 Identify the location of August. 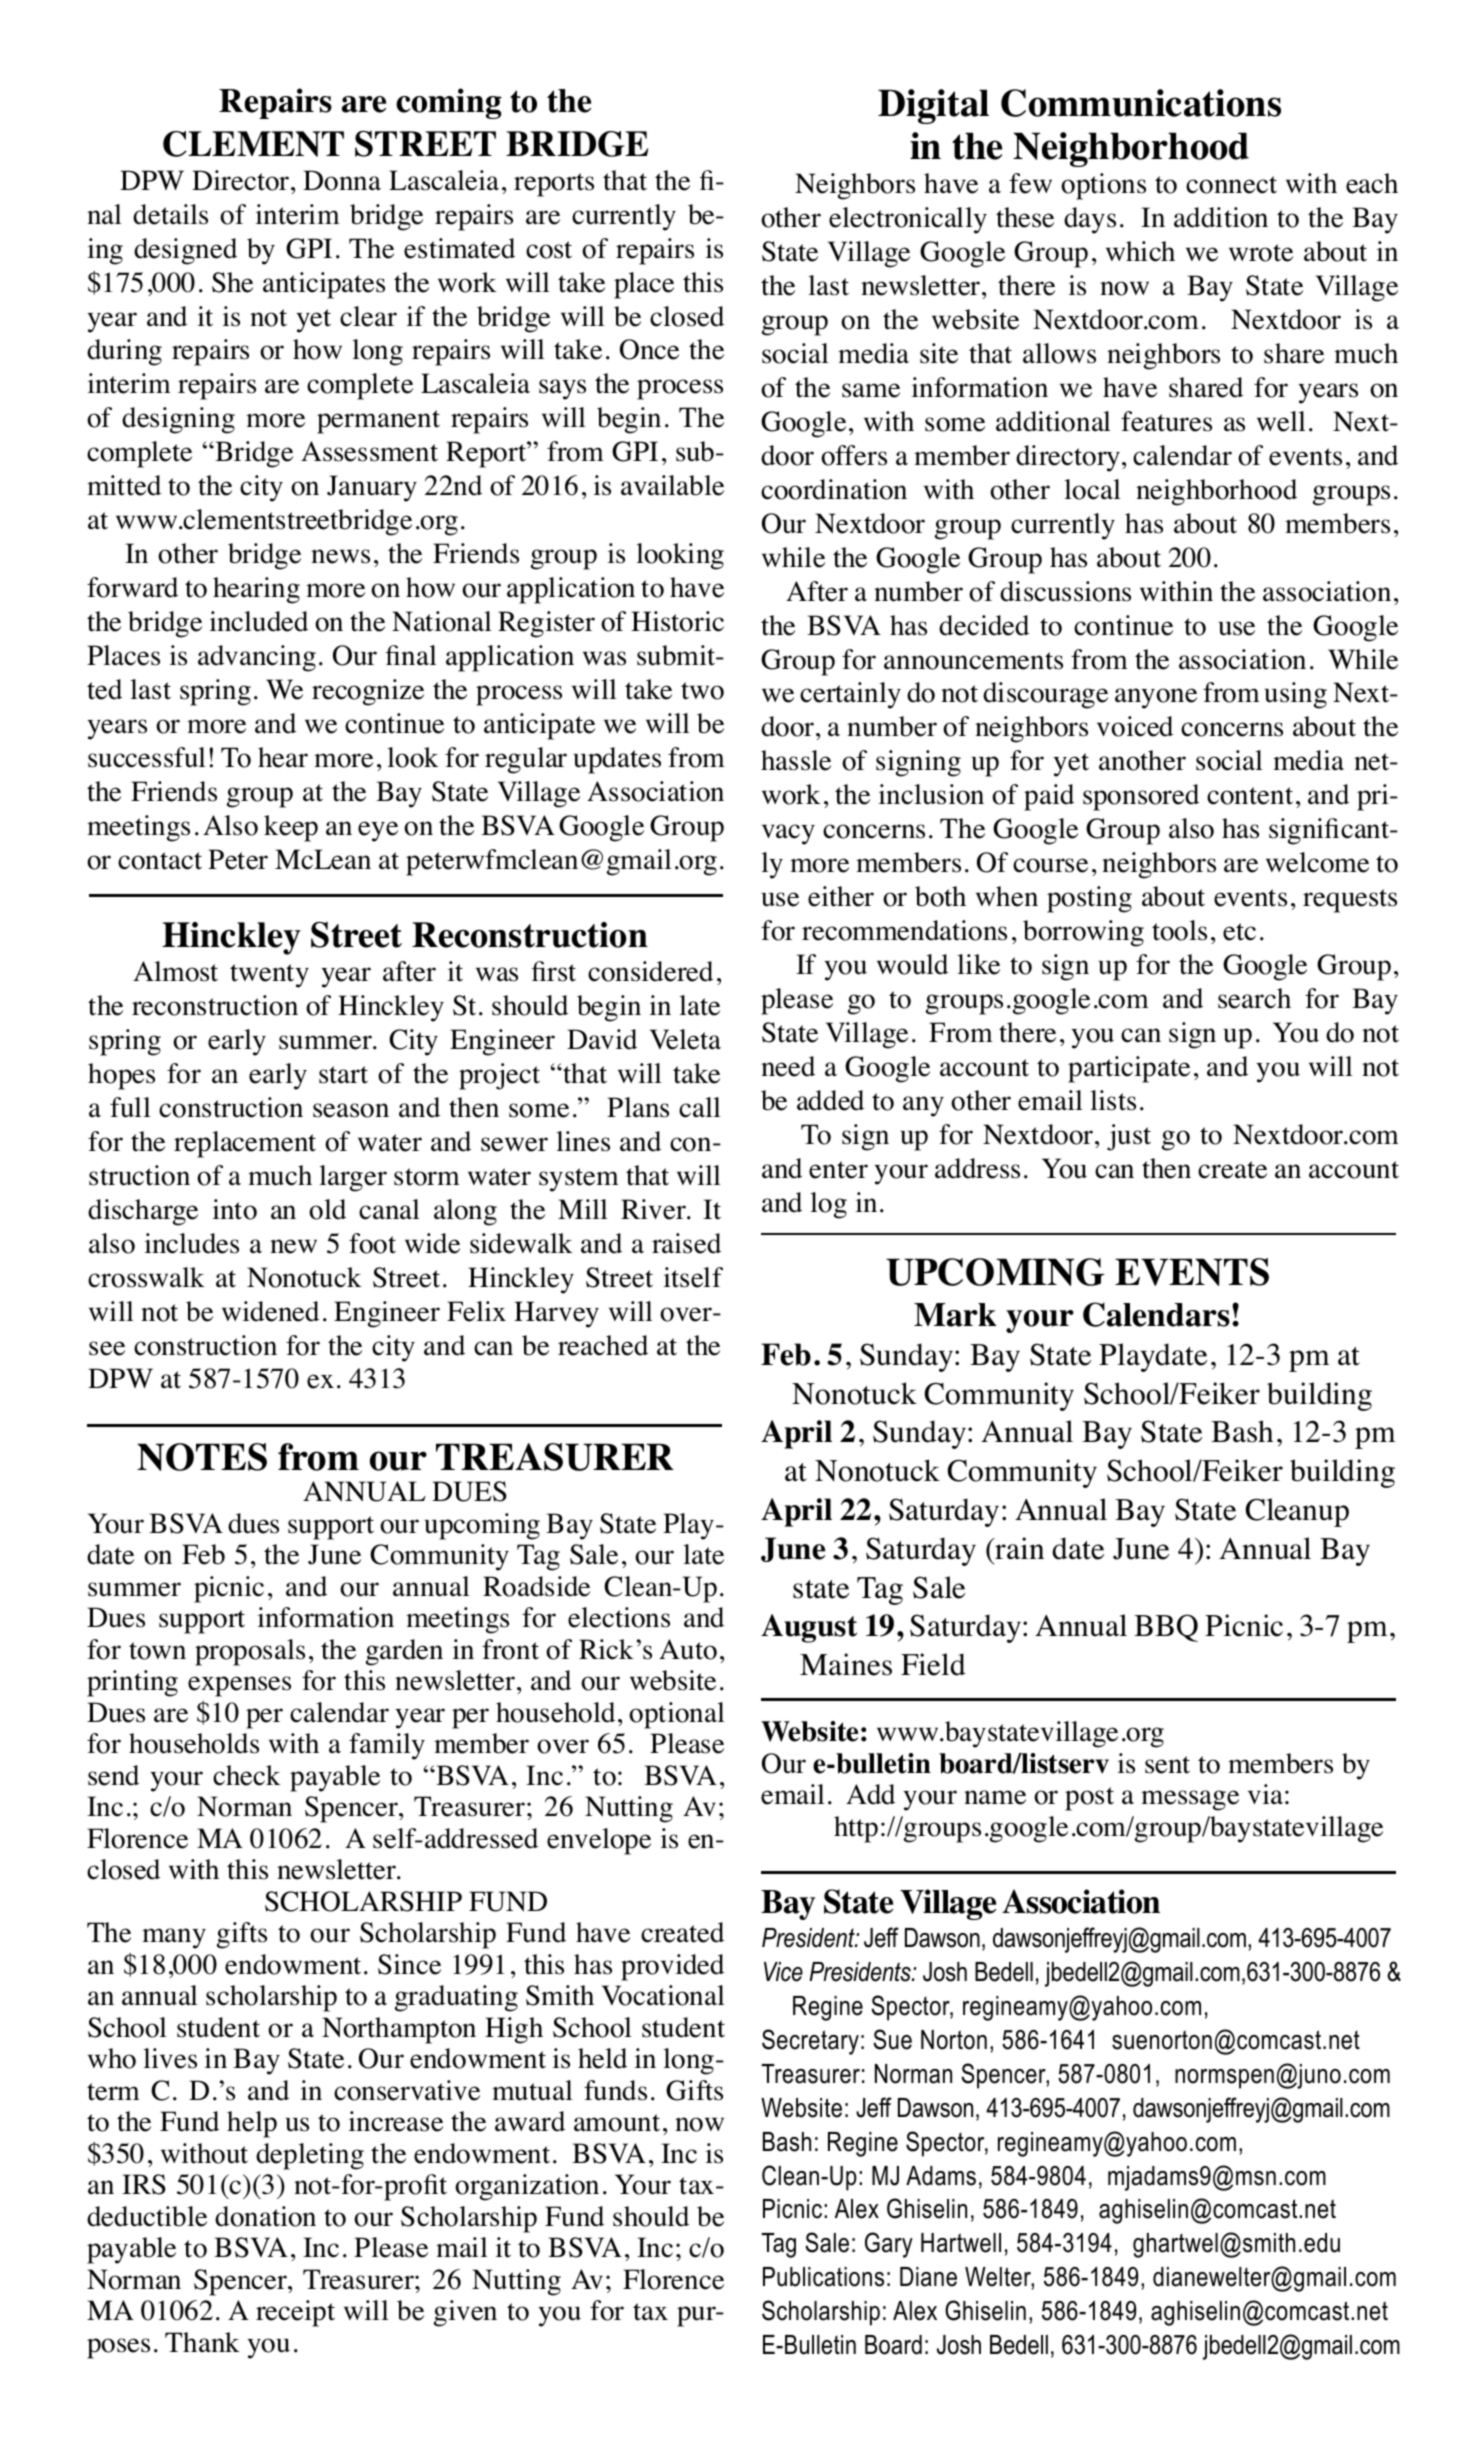
(809, 1628).
